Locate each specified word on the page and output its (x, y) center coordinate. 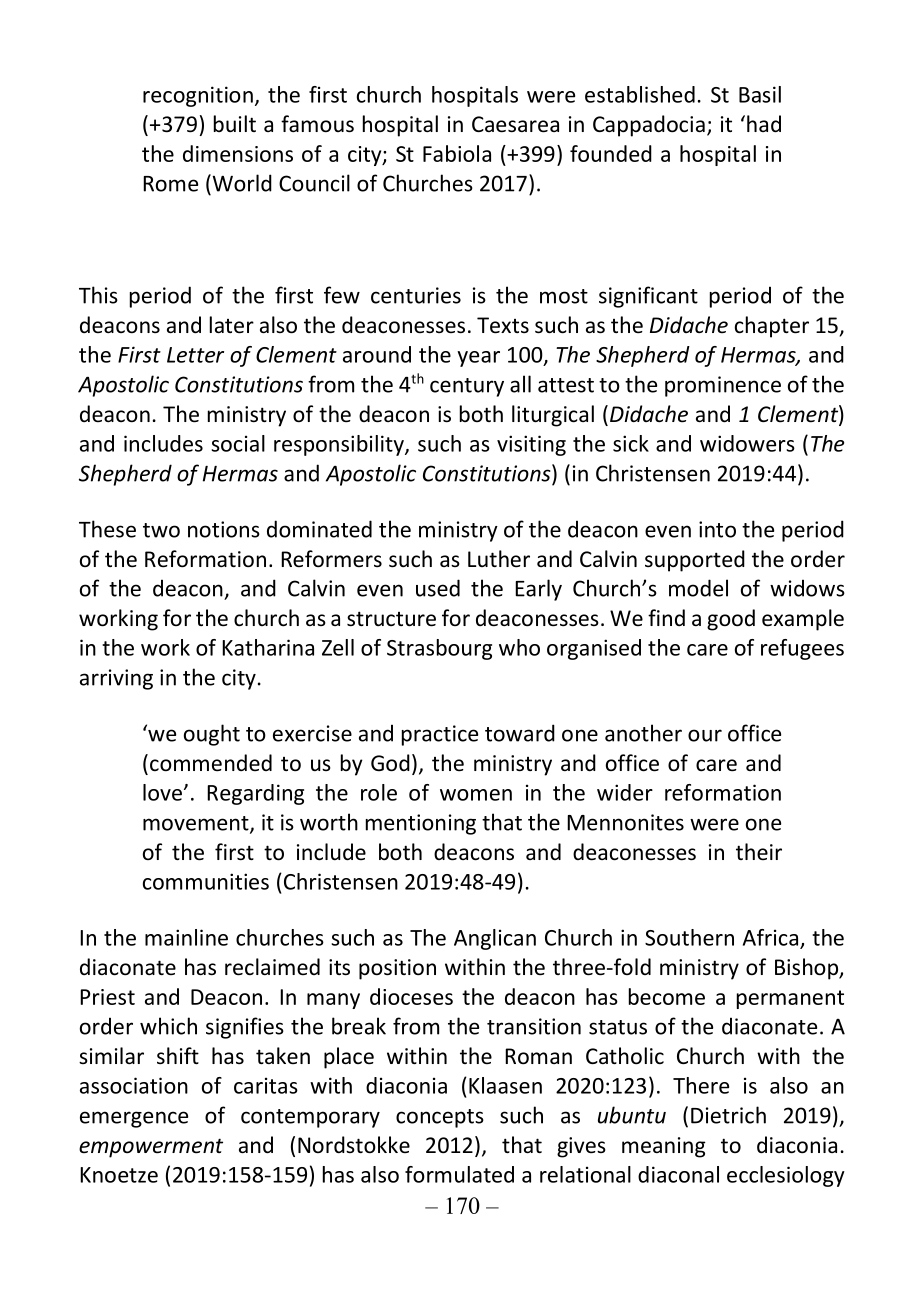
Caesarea (515, 124)
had (764, 124)
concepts (440, 1118)
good (731, 620)
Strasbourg (439, 649)
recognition (198, 96)
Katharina (268, 647)
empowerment (151, 1148)
